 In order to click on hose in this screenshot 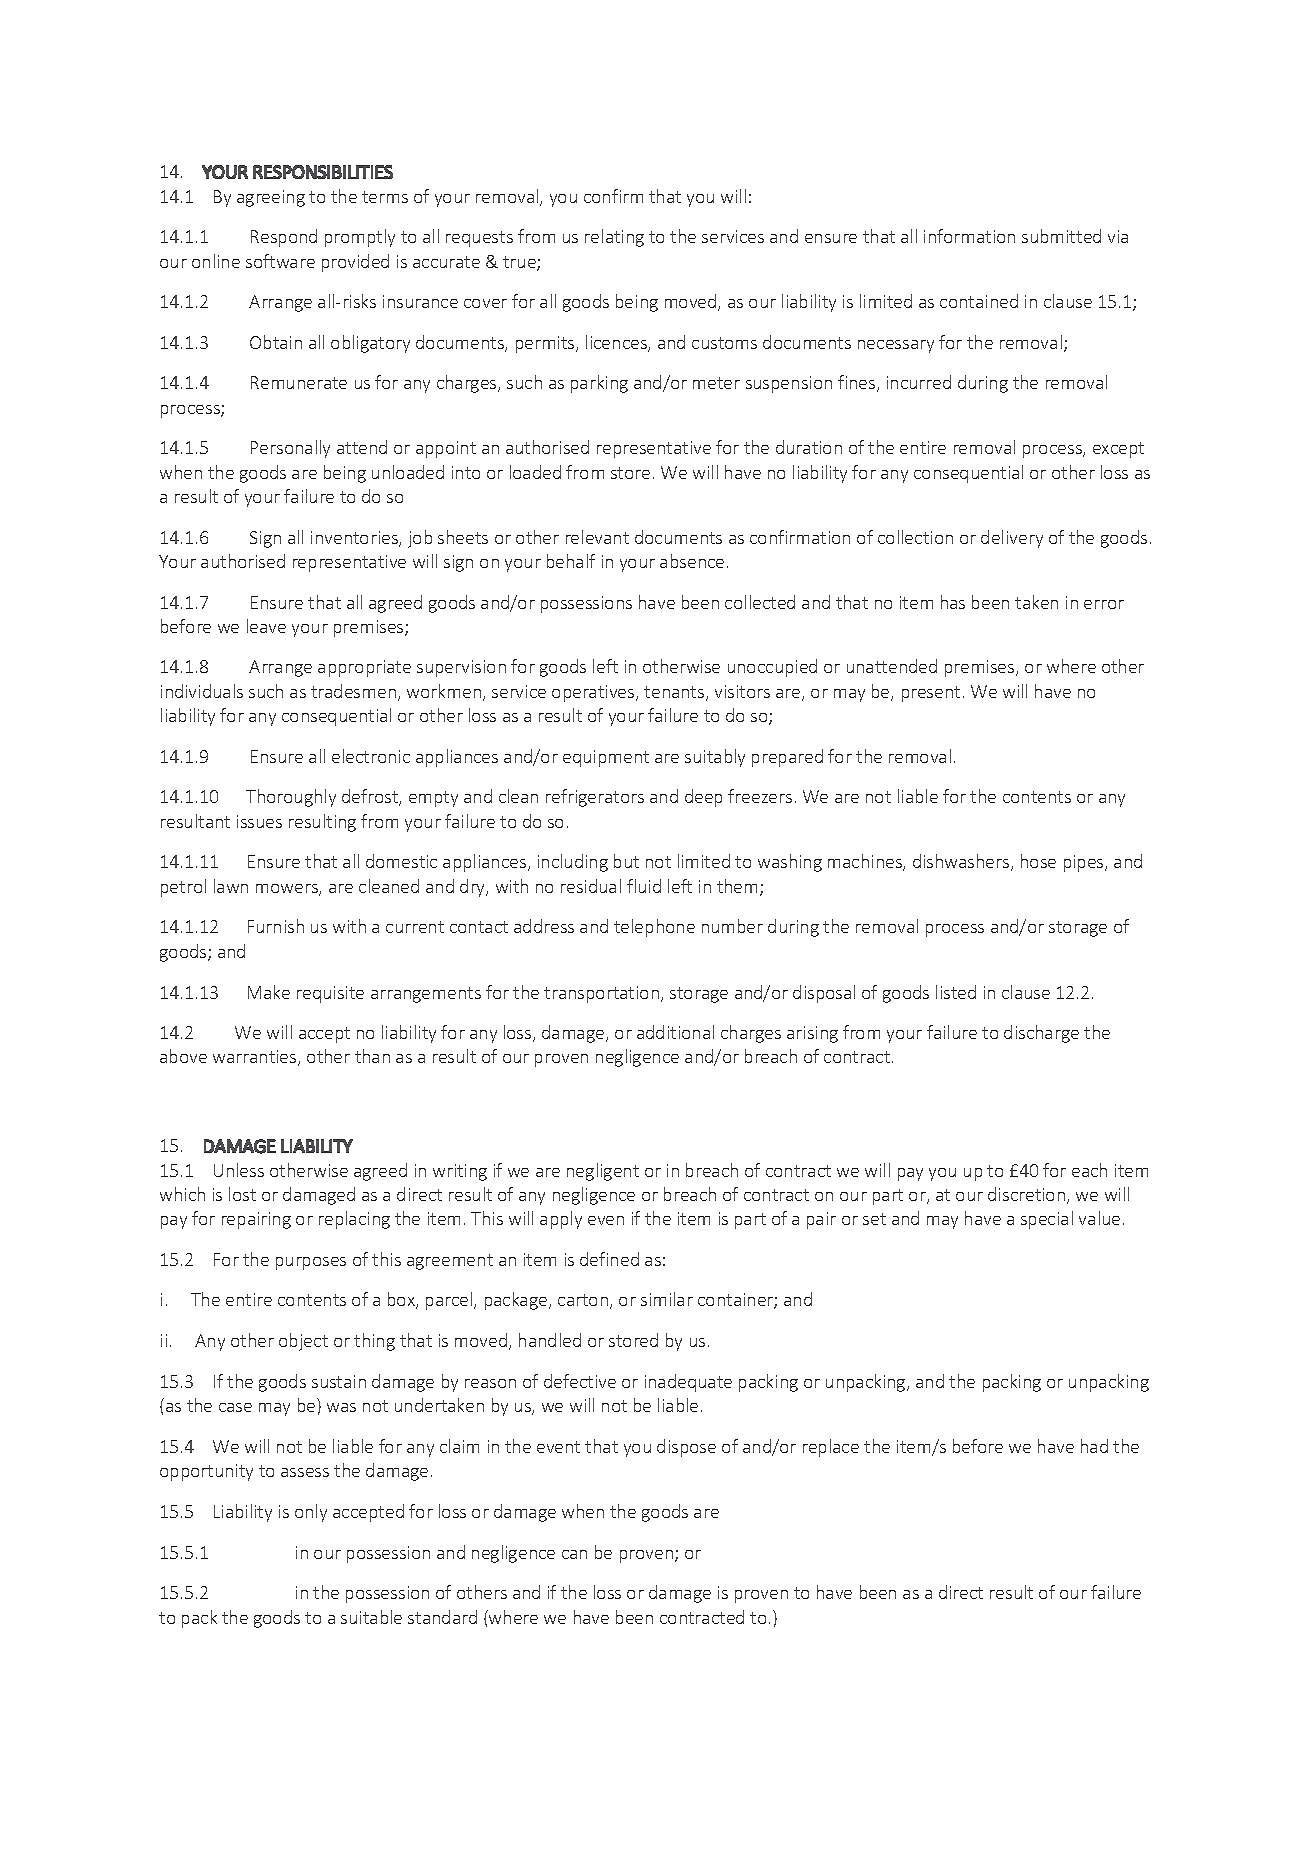, I will do `click(1038, 861)`.
